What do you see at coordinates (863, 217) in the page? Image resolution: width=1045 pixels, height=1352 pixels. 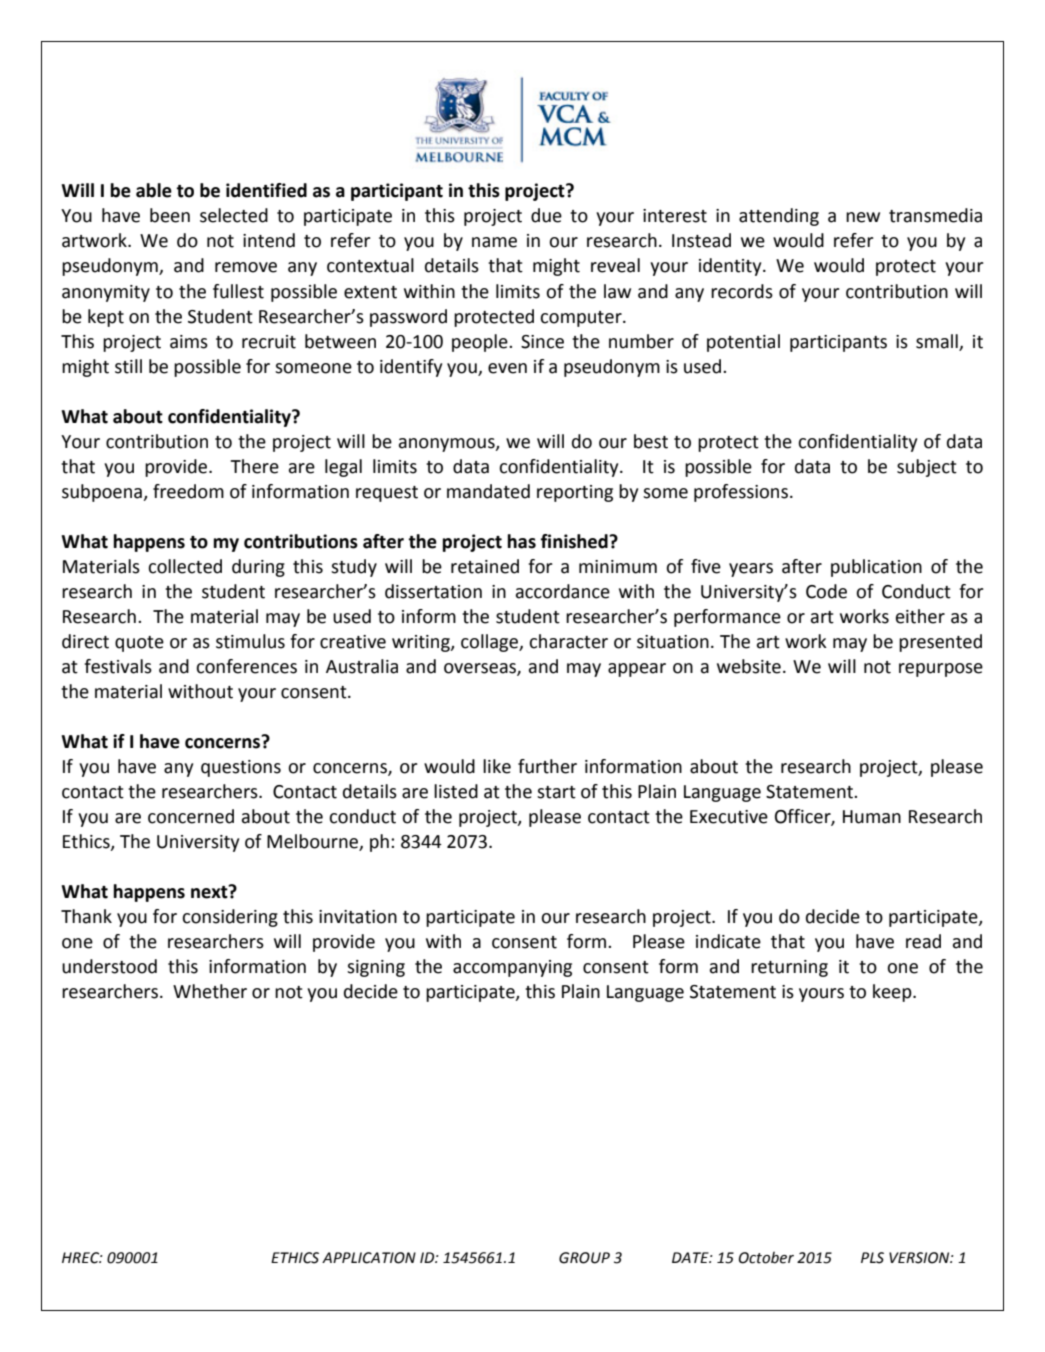 I see `new` at bounding box center [863, 217].
